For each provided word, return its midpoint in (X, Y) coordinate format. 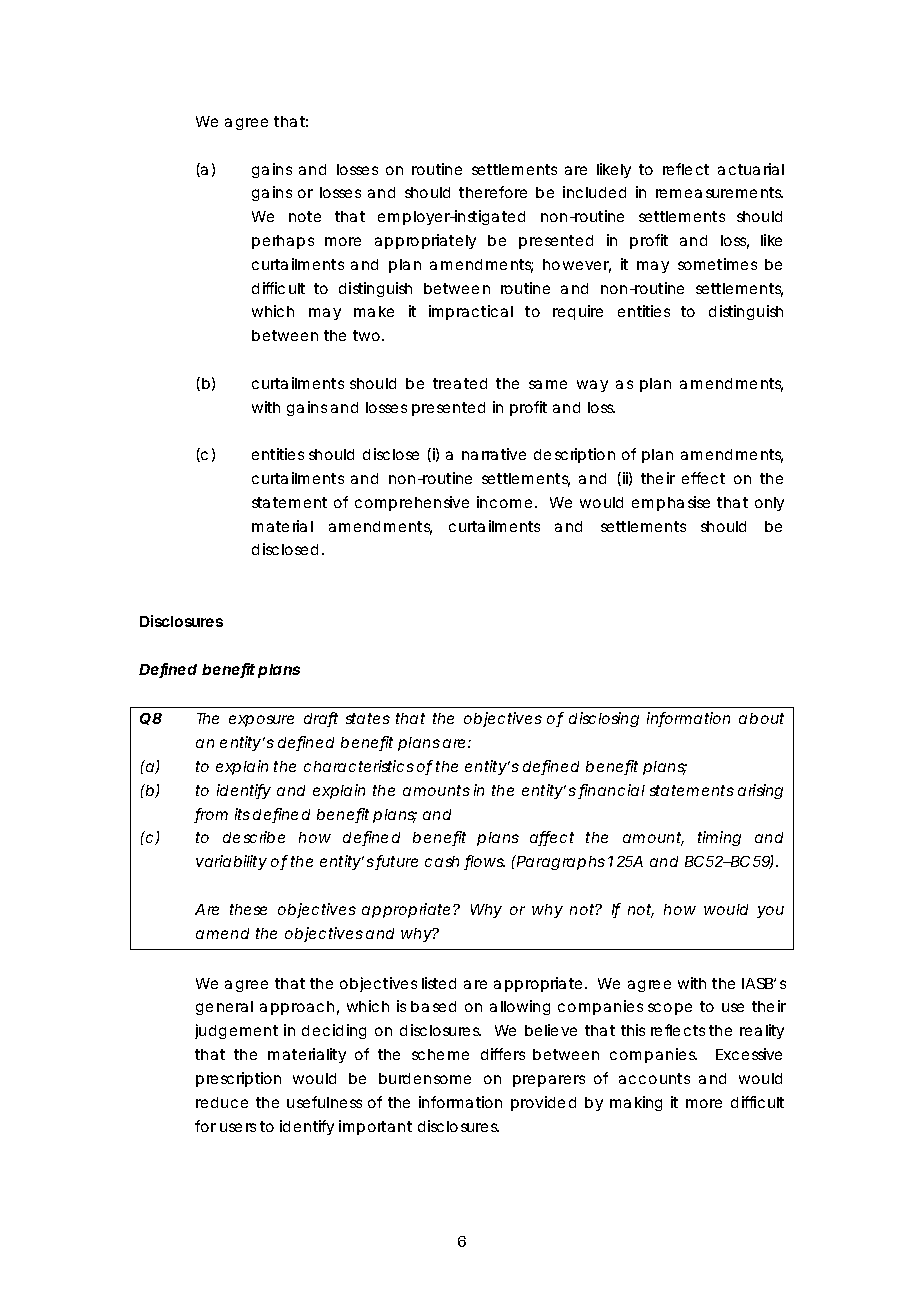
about (761, 718)
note (305, 216)
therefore (493, 192)
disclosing (604, 719)
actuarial (751, 169)
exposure (261, 721)
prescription (238, 1079)
